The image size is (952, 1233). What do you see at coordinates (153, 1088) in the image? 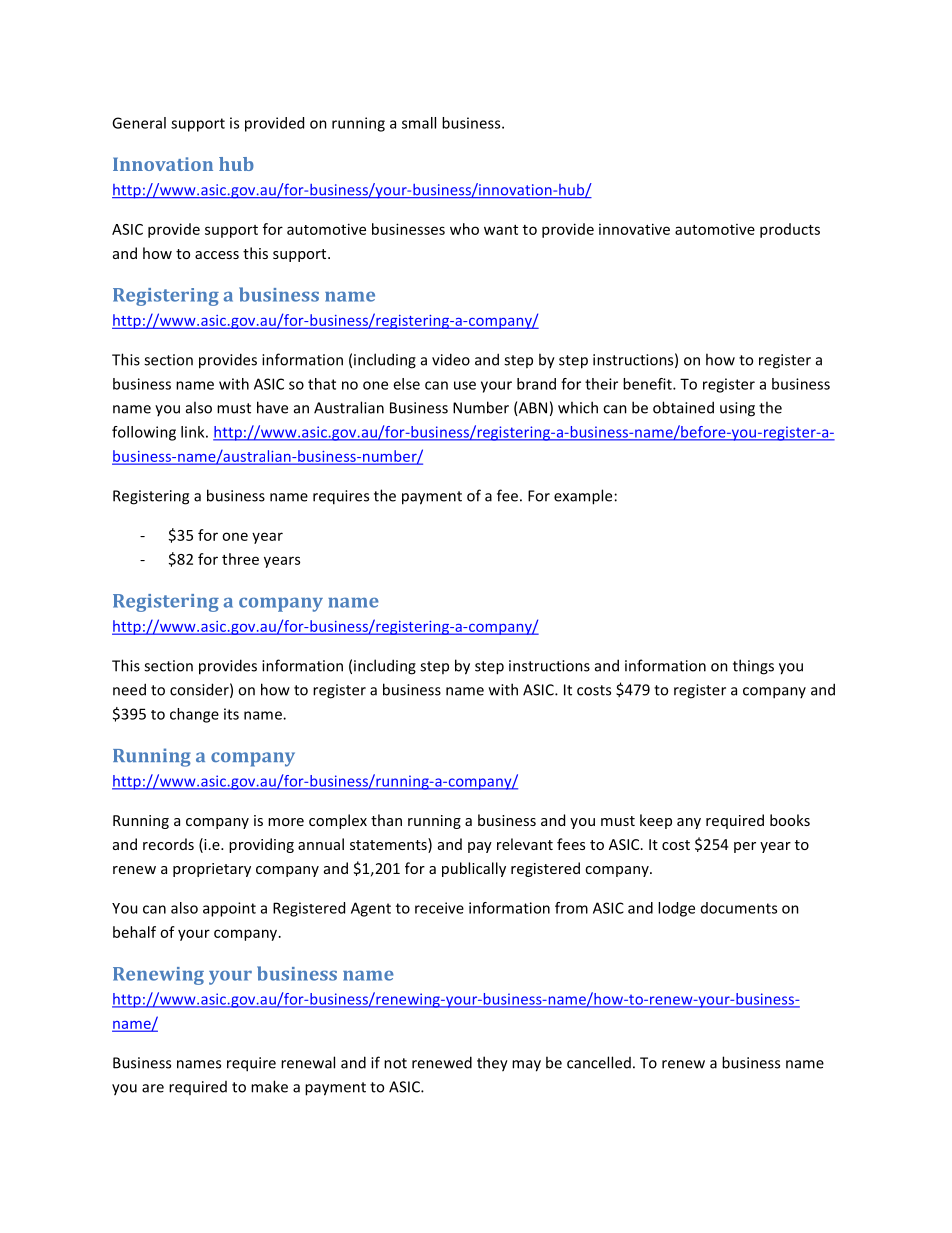
I see `are` at bounding box center [153, 1088].
